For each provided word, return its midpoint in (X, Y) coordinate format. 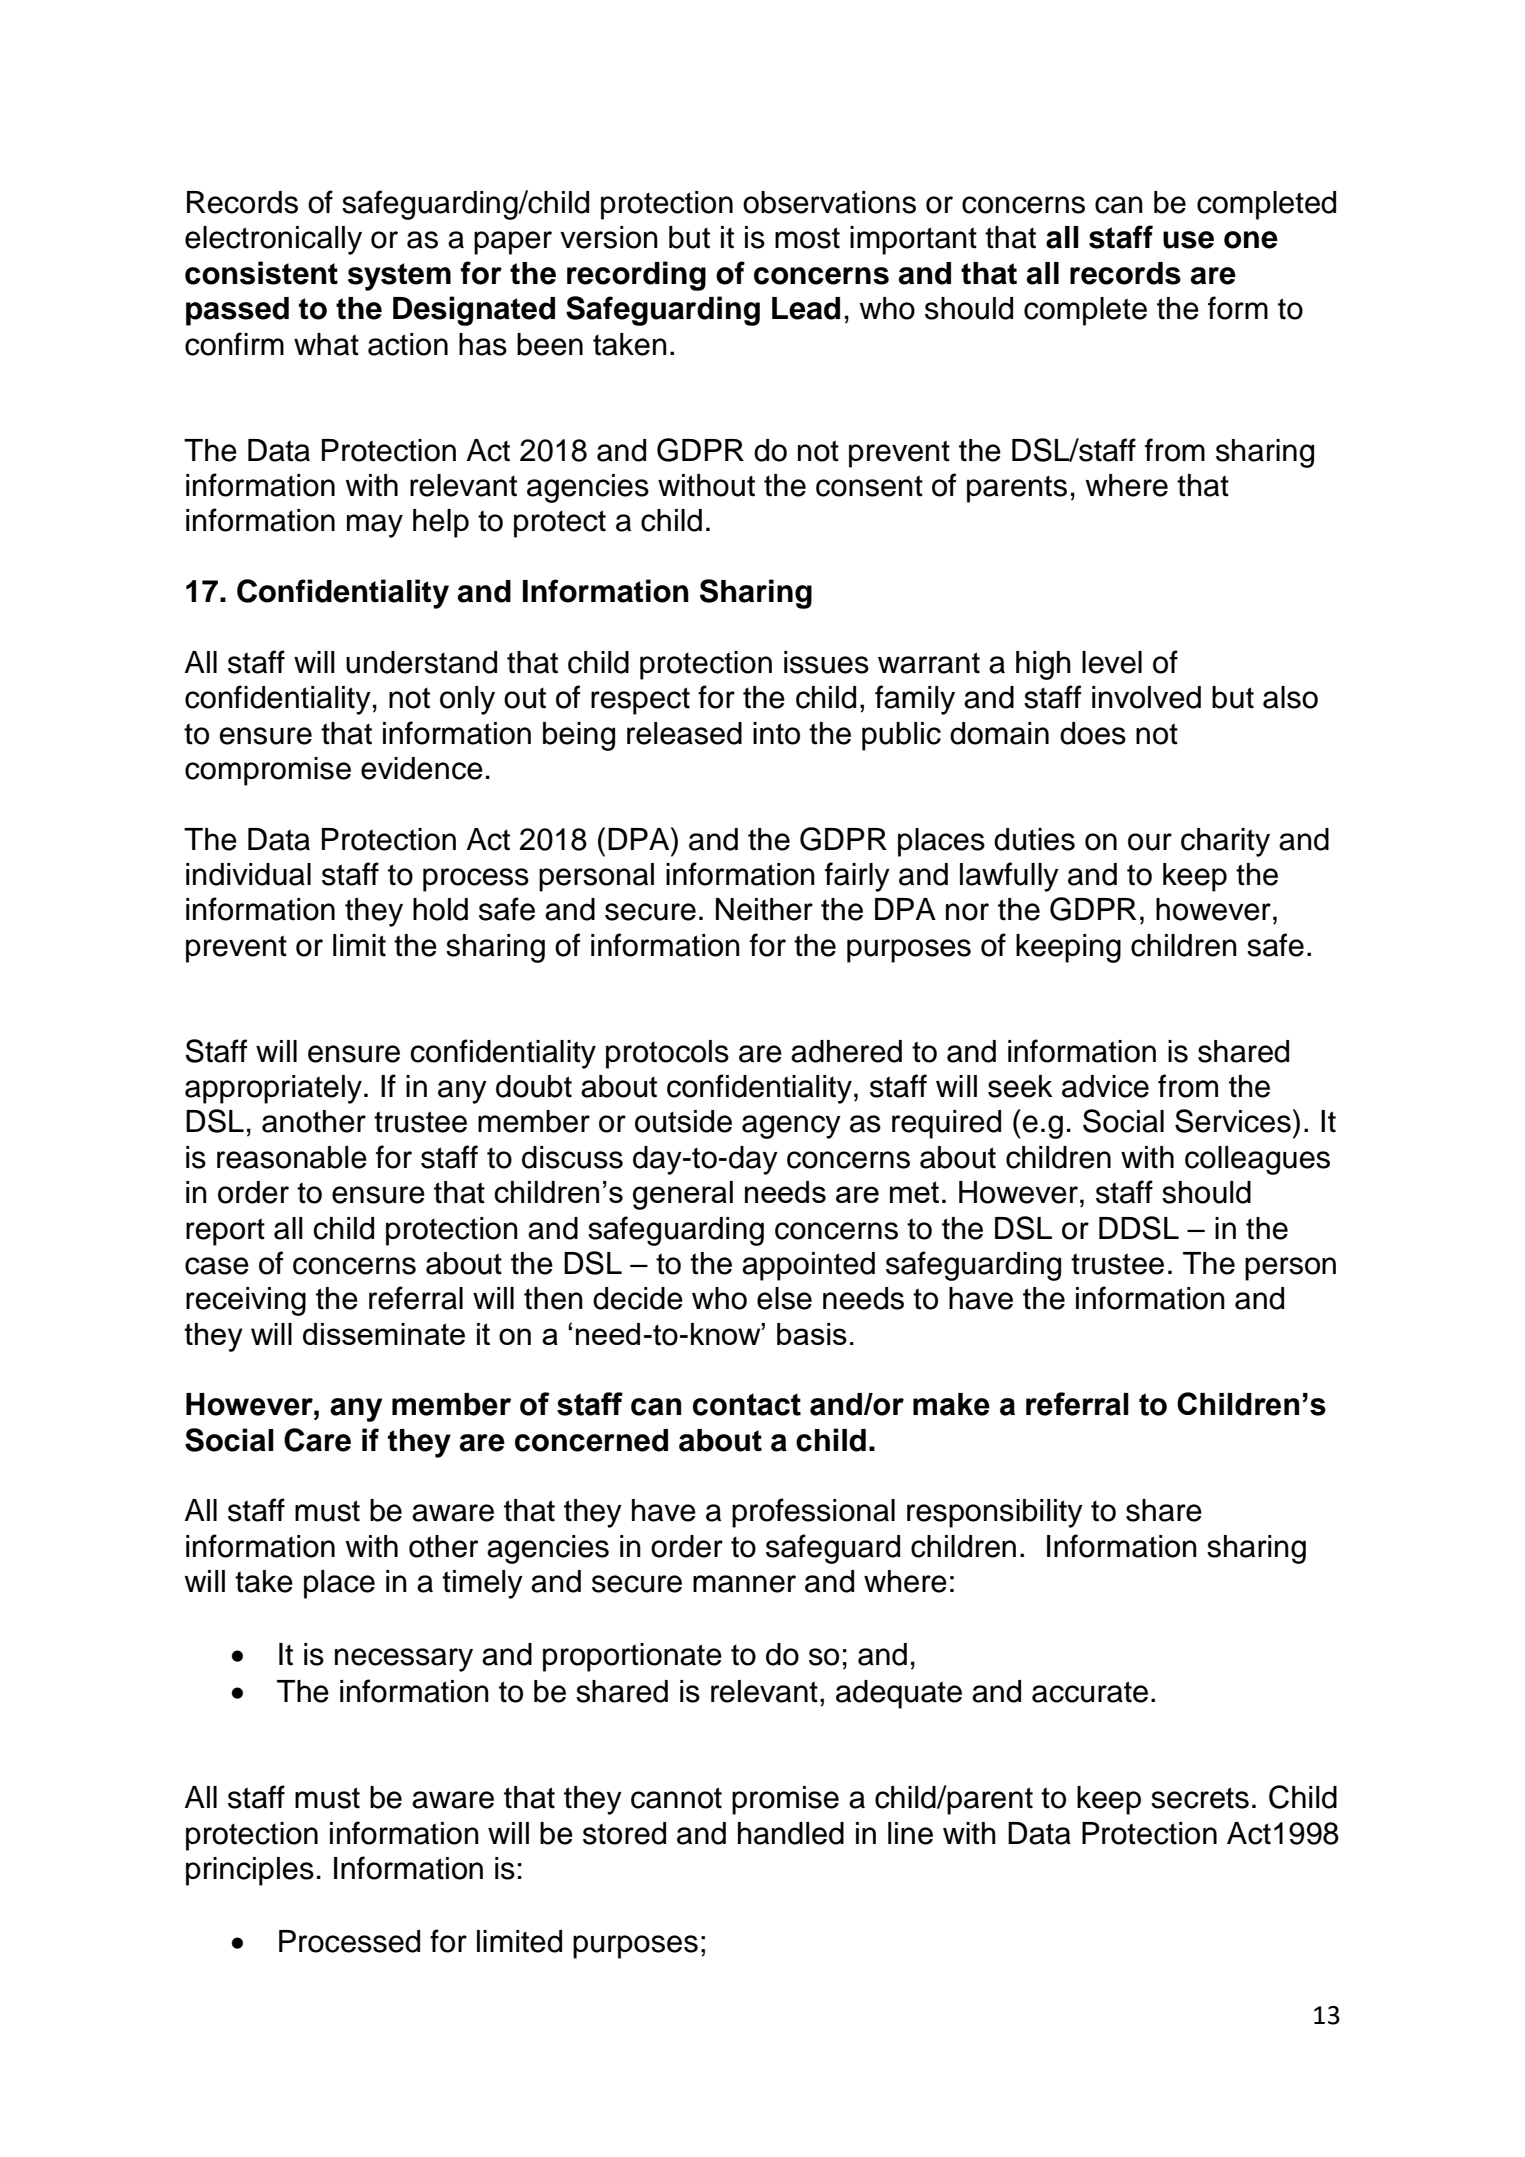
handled (791, 1833)
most (807, 238)
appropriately (273, 1089)
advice (1105, 1086)
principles (250, 1871)
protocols (667, 1054)
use (1188, 240)
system (399, 277)
